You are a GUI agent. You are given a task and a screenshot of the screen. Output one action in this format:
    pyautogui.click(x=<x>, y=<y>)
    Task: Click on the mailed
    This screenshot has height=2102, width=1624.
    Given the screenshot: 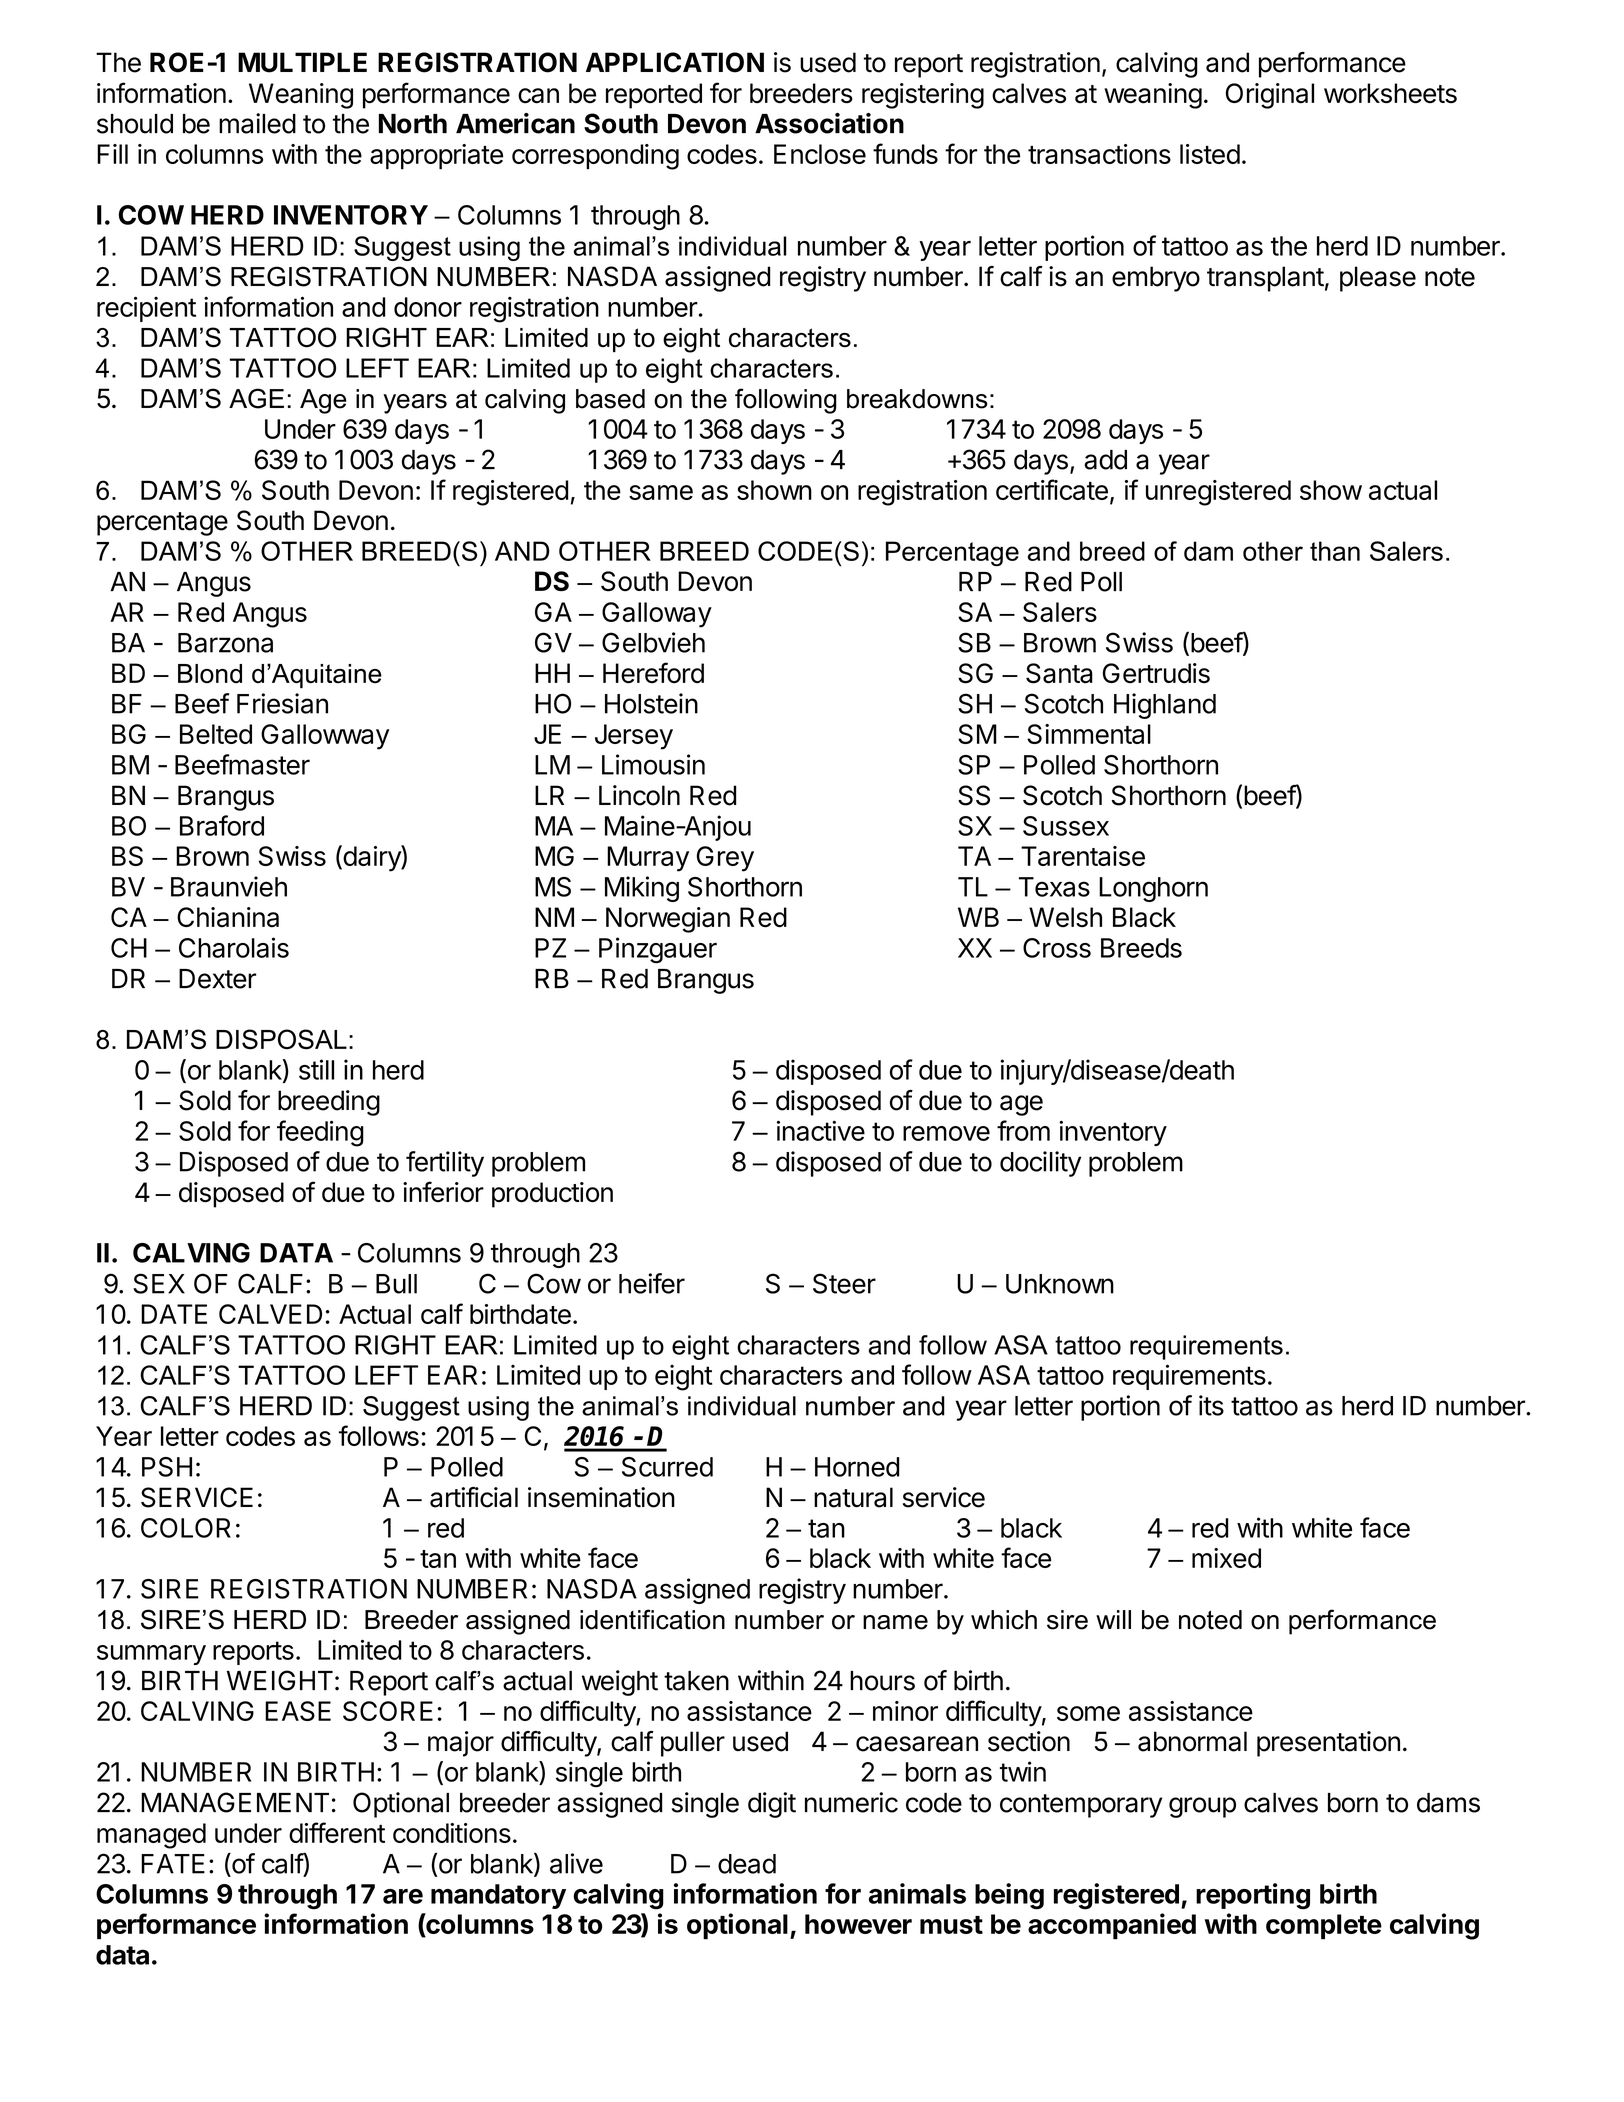 What is the action you would take?
    pyautogui.click(x=257, y=123)
